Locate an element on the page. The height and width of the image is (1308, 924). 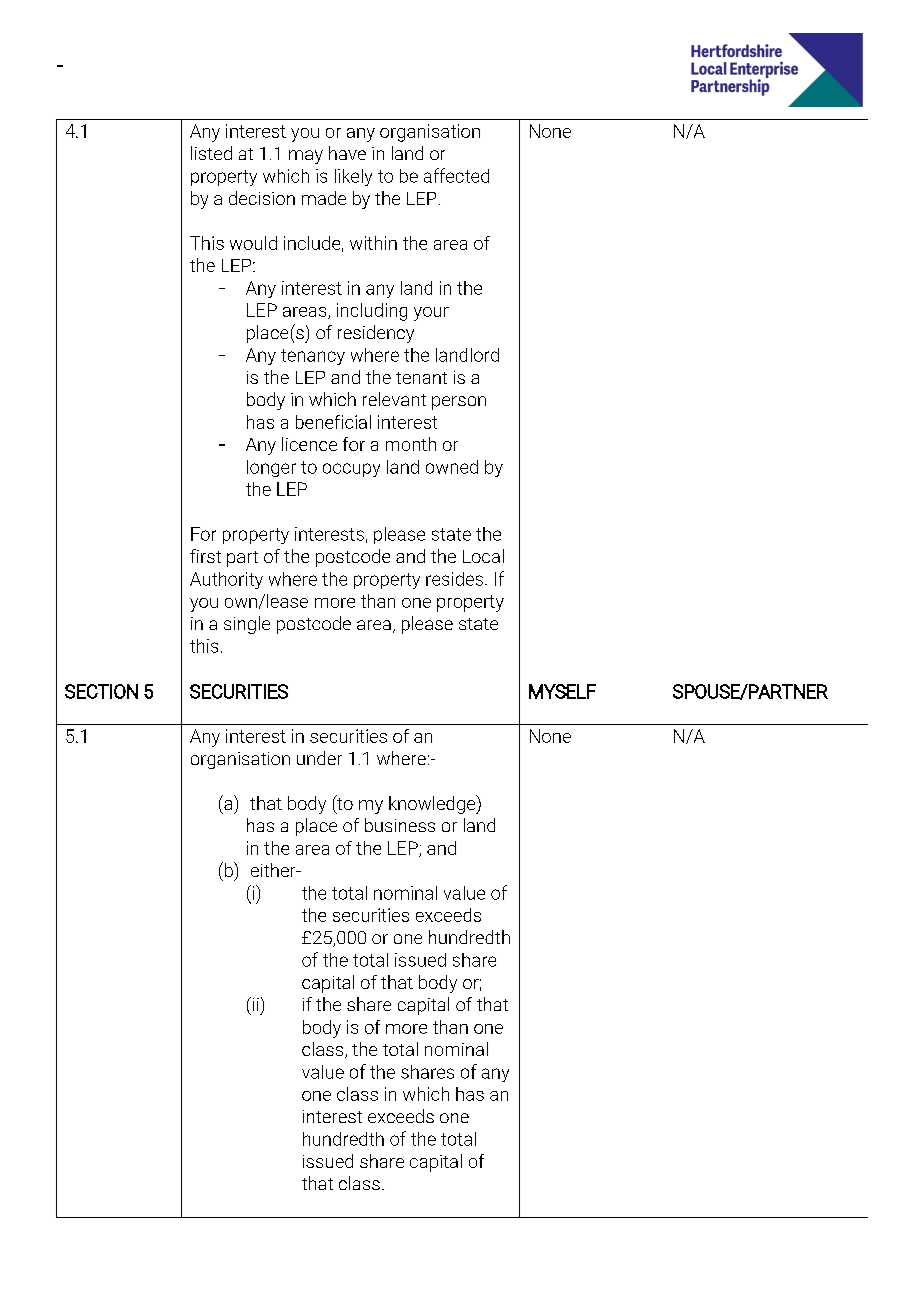
tenancy is located at coordinates (313, 357).
